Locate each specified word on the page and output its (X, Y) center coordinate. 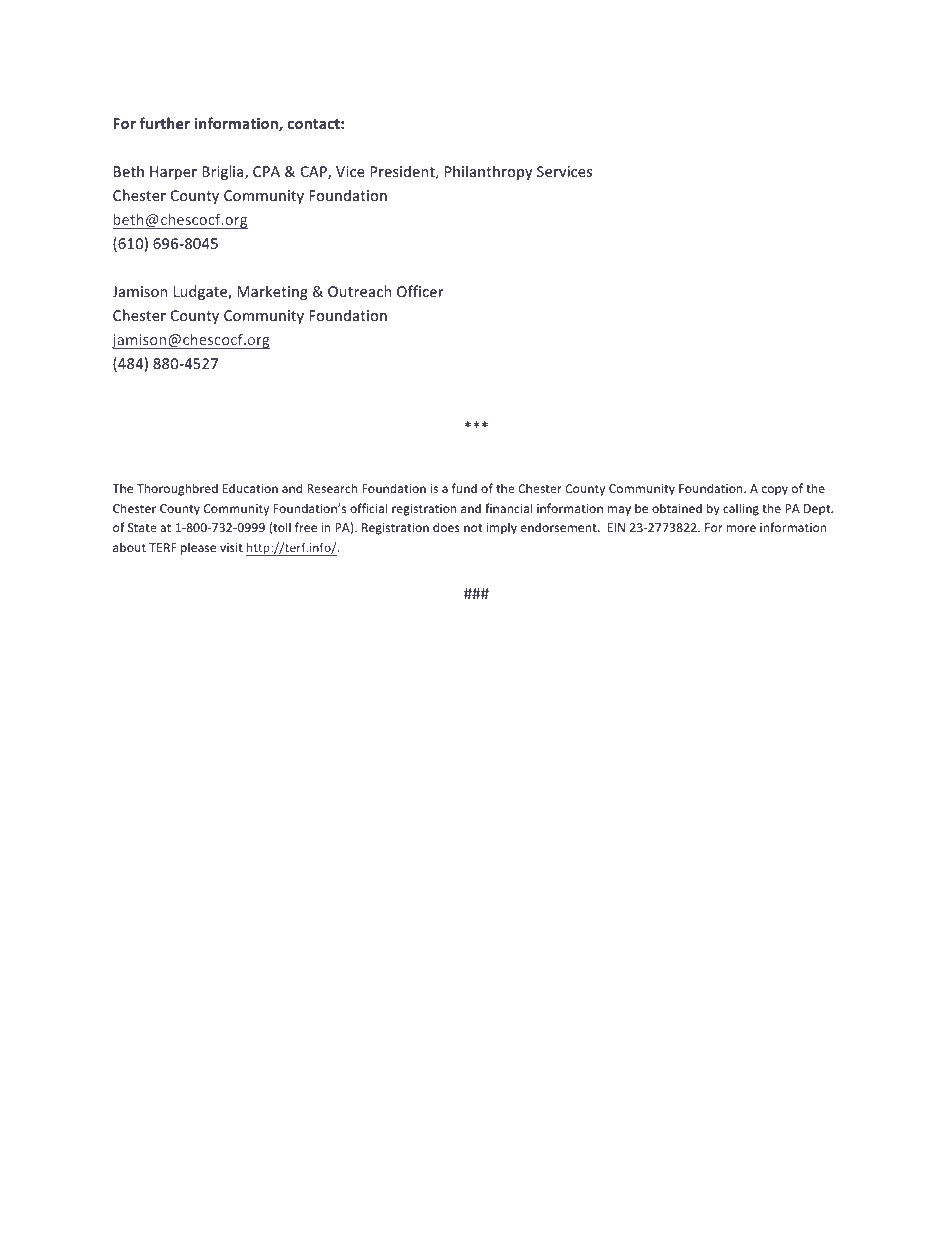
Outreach (359, 291)
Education (250, 488)
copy (775, 491)
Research (332, 488)
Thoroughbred (177, 489)
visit (231, 547)
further (164, 123)
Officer (420, 291)
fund (464, 488)
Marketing (272, 292)
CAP (315, 173)
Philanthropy (489, 172)
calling (741, 509)
